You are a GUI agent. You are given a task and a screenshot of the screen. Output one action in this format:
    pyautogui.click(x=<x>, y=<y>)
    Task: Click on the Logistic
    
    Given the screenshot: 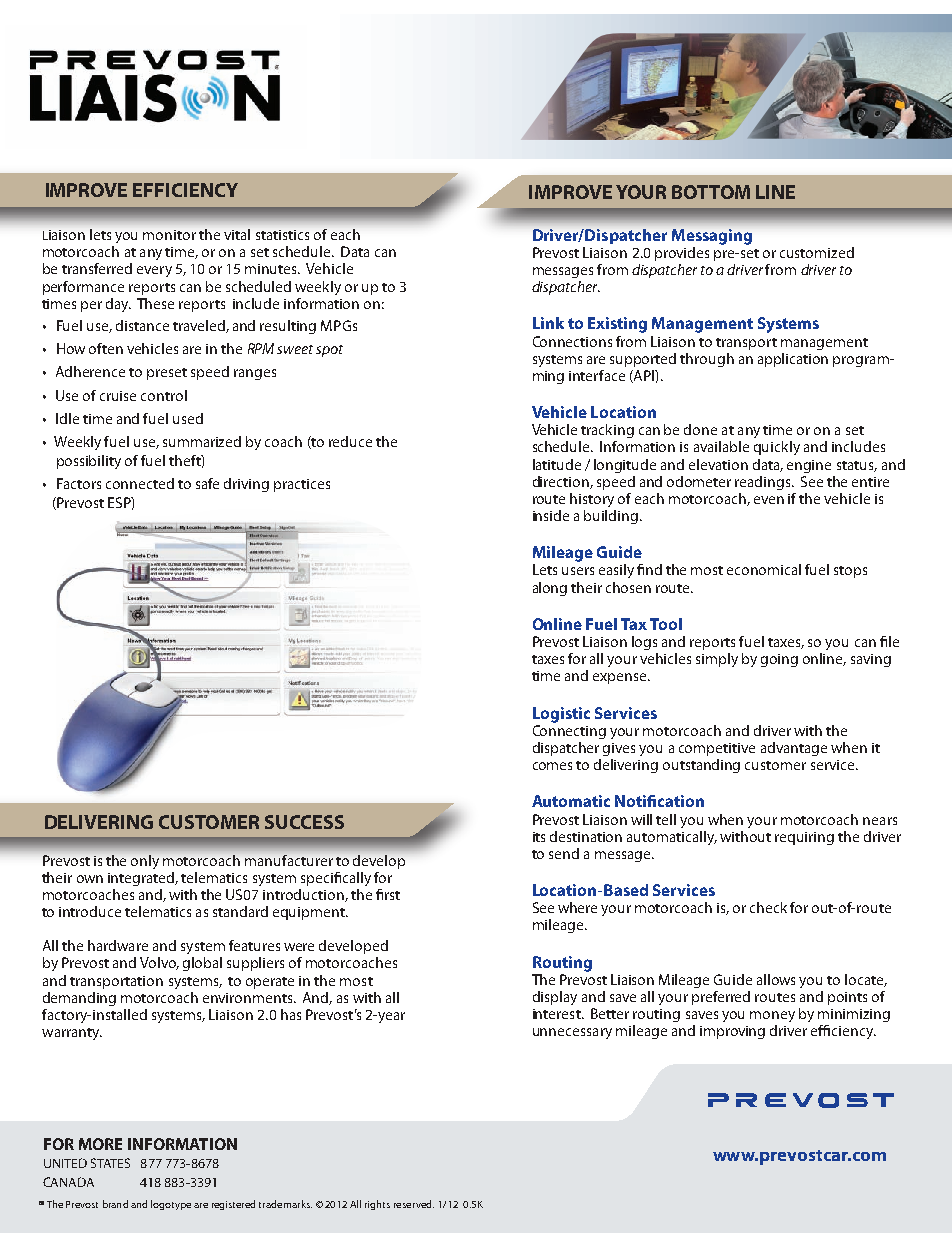 What is the action you would take?
    pyautogui.click(x=561, y=715)
